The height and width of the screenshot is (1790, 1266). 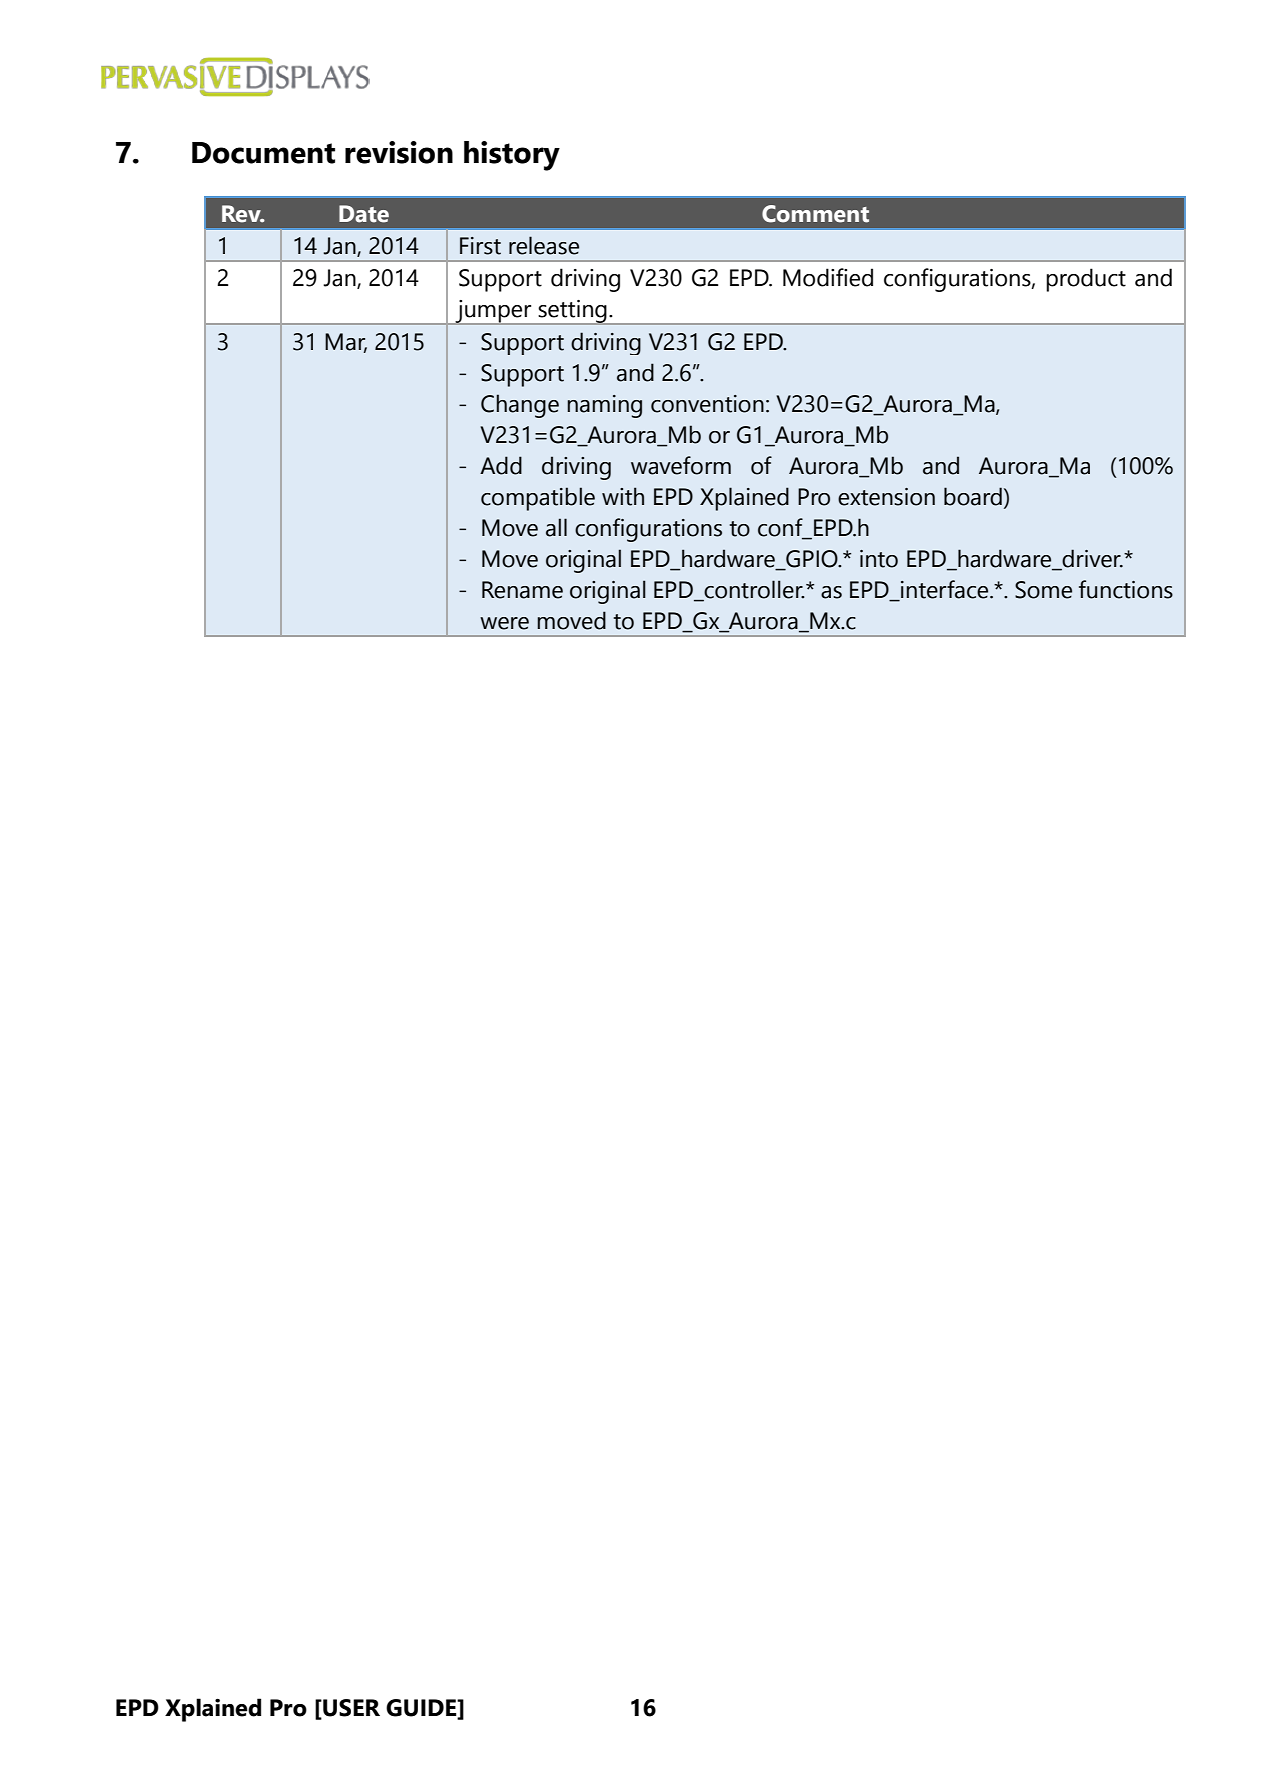 I want to click on Date, so click(x=364, y=214).
